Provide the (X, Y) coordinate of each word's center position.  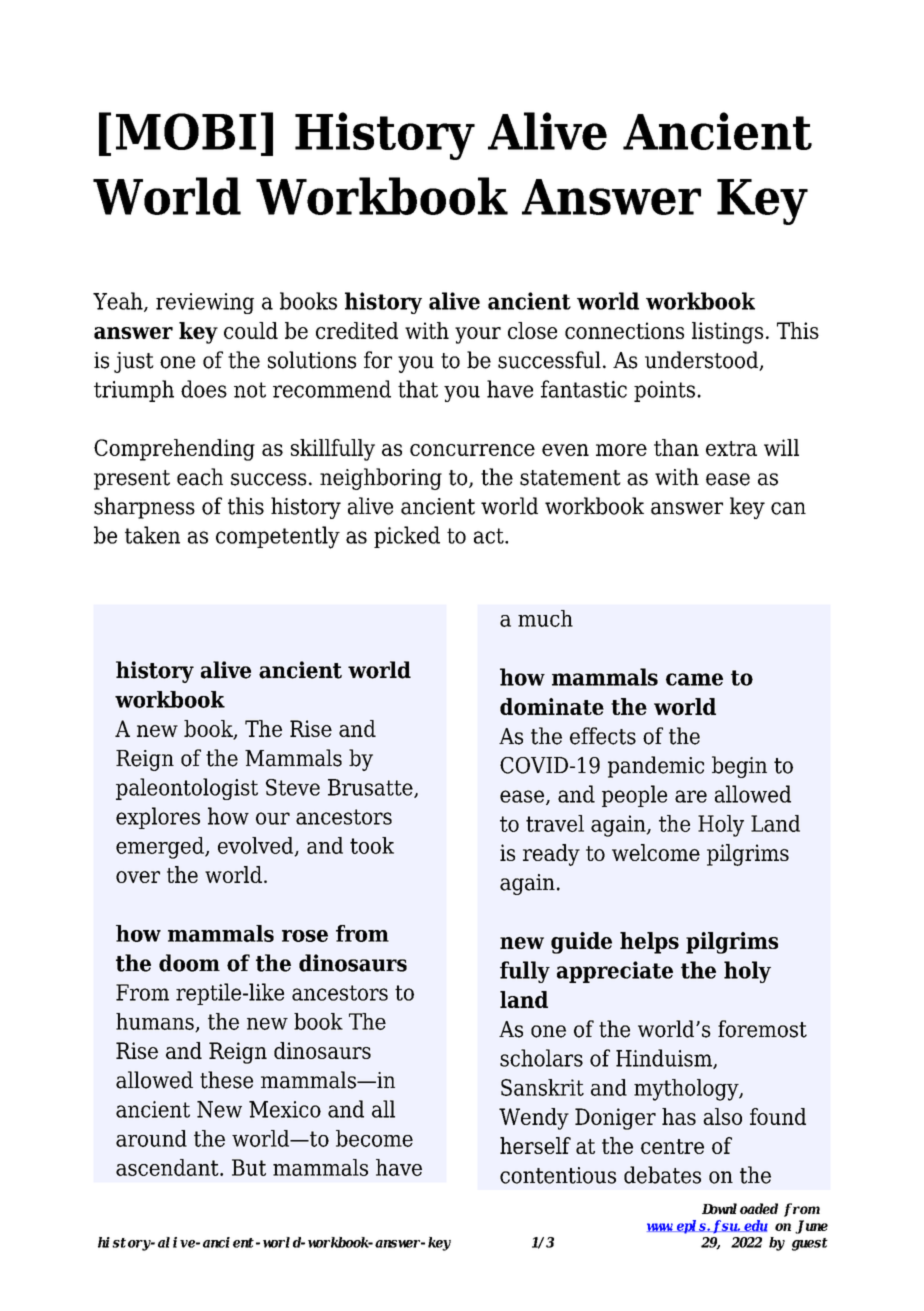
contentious (558, 1175)
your (478, 335)
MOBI (186, 131)
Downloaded (740, 1208)
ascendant (168, 1167)
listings (727, 333)
